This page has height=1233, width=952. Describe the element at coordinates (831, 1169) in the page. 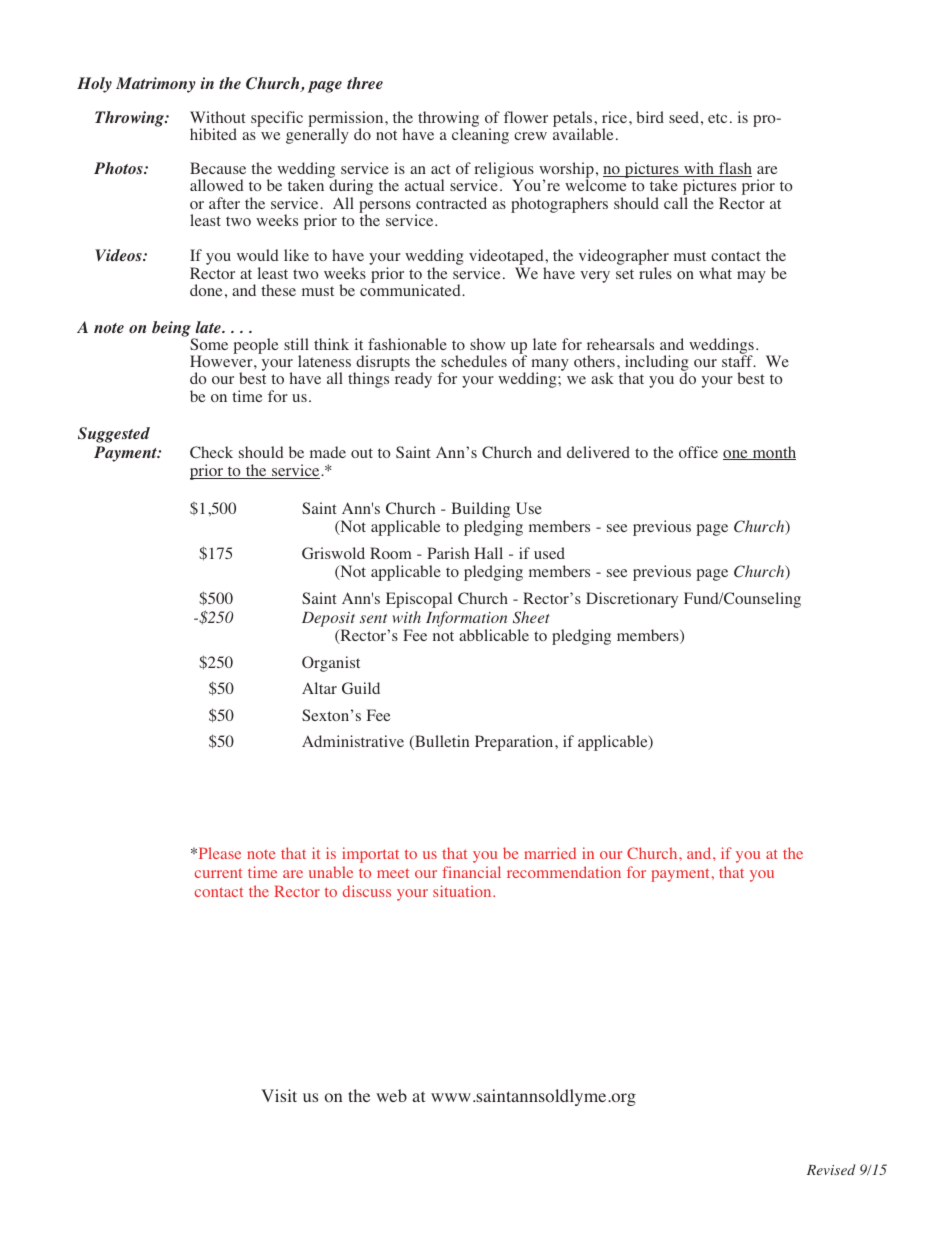

I see `Revised` at that location.
